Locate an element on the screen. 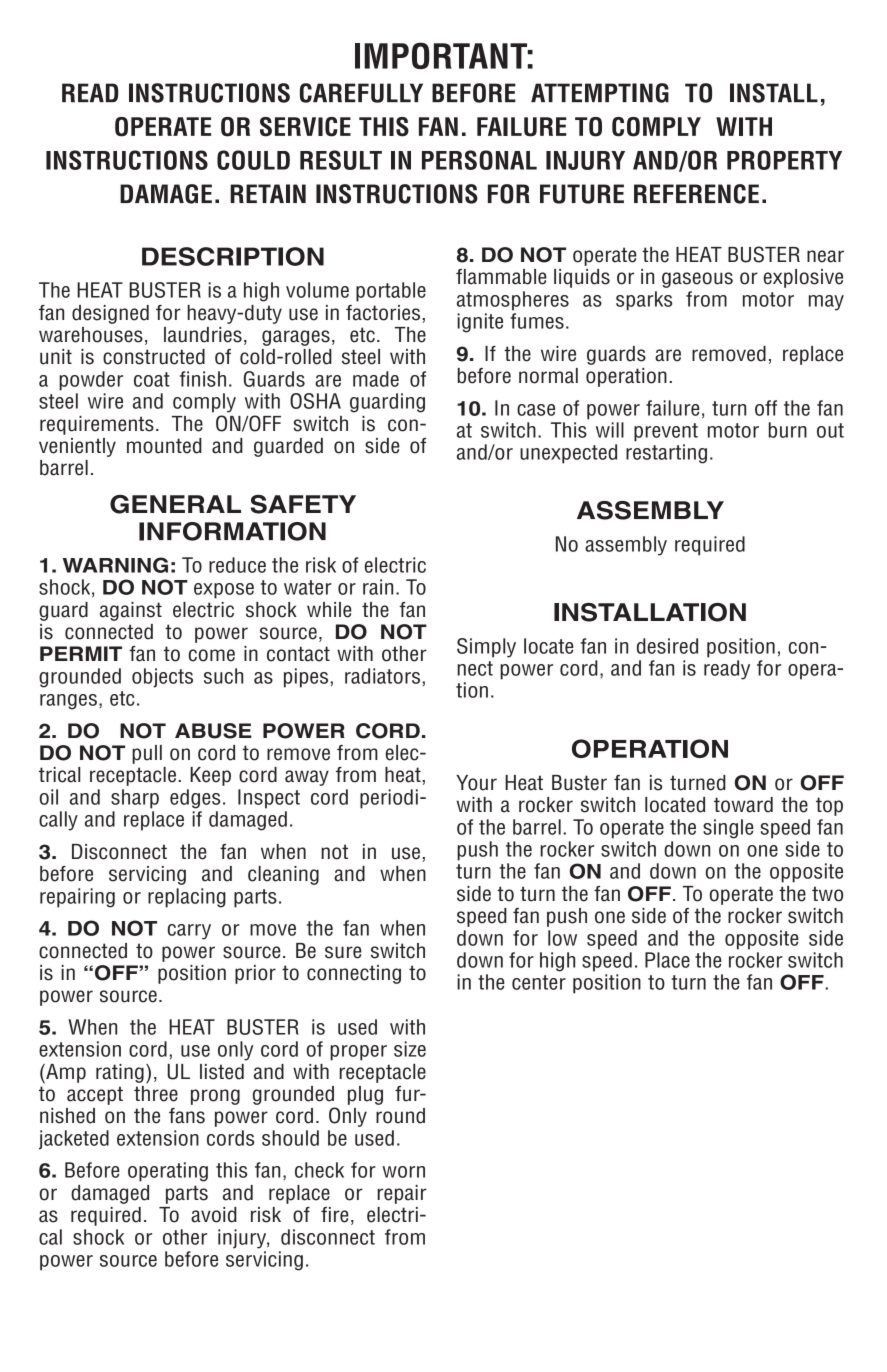 This screenshot has height=1372, width=887. desired is located at coordinates (667, 646).
